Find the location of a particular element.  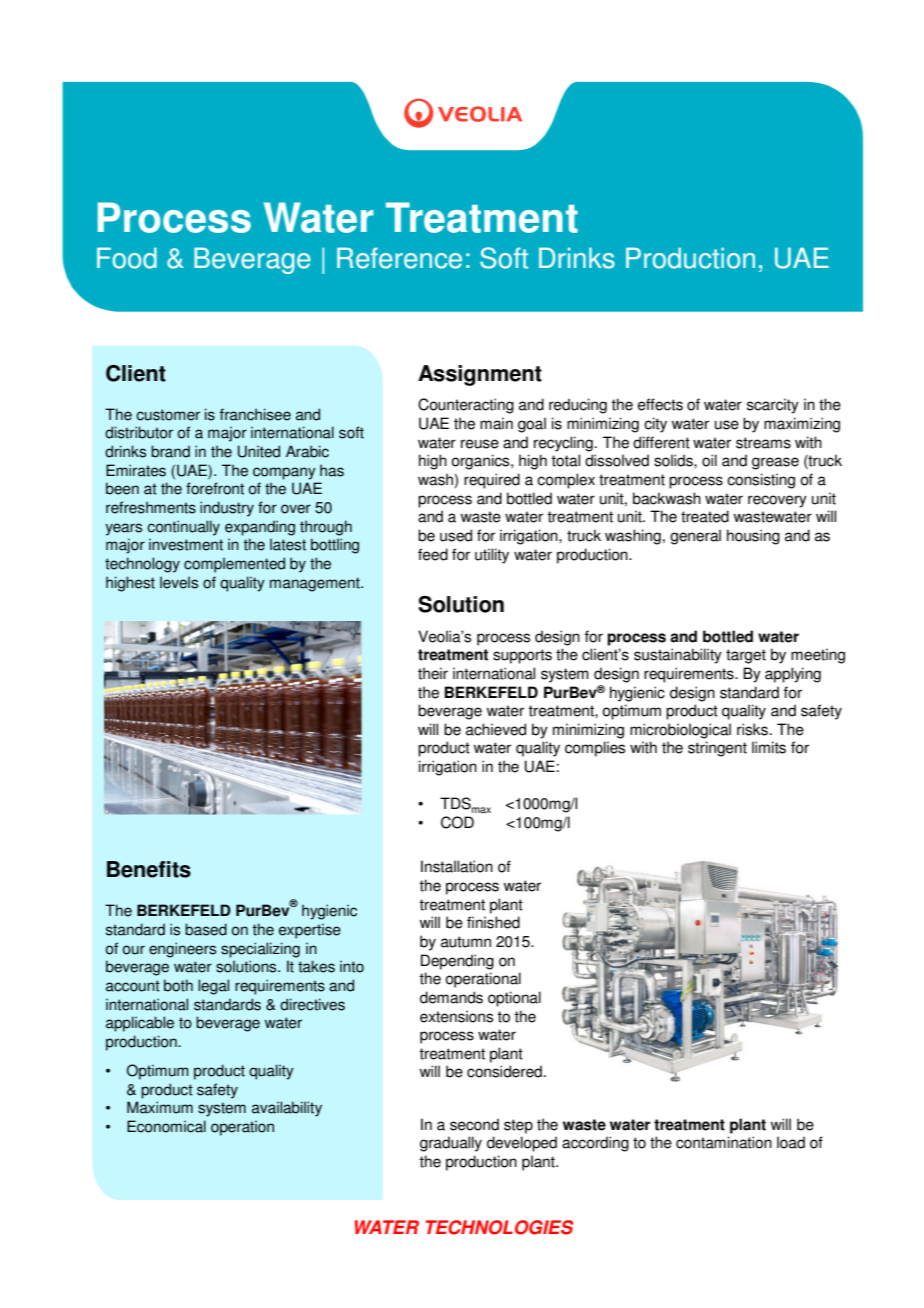

Economical is located at coordinates (166, 1126).
